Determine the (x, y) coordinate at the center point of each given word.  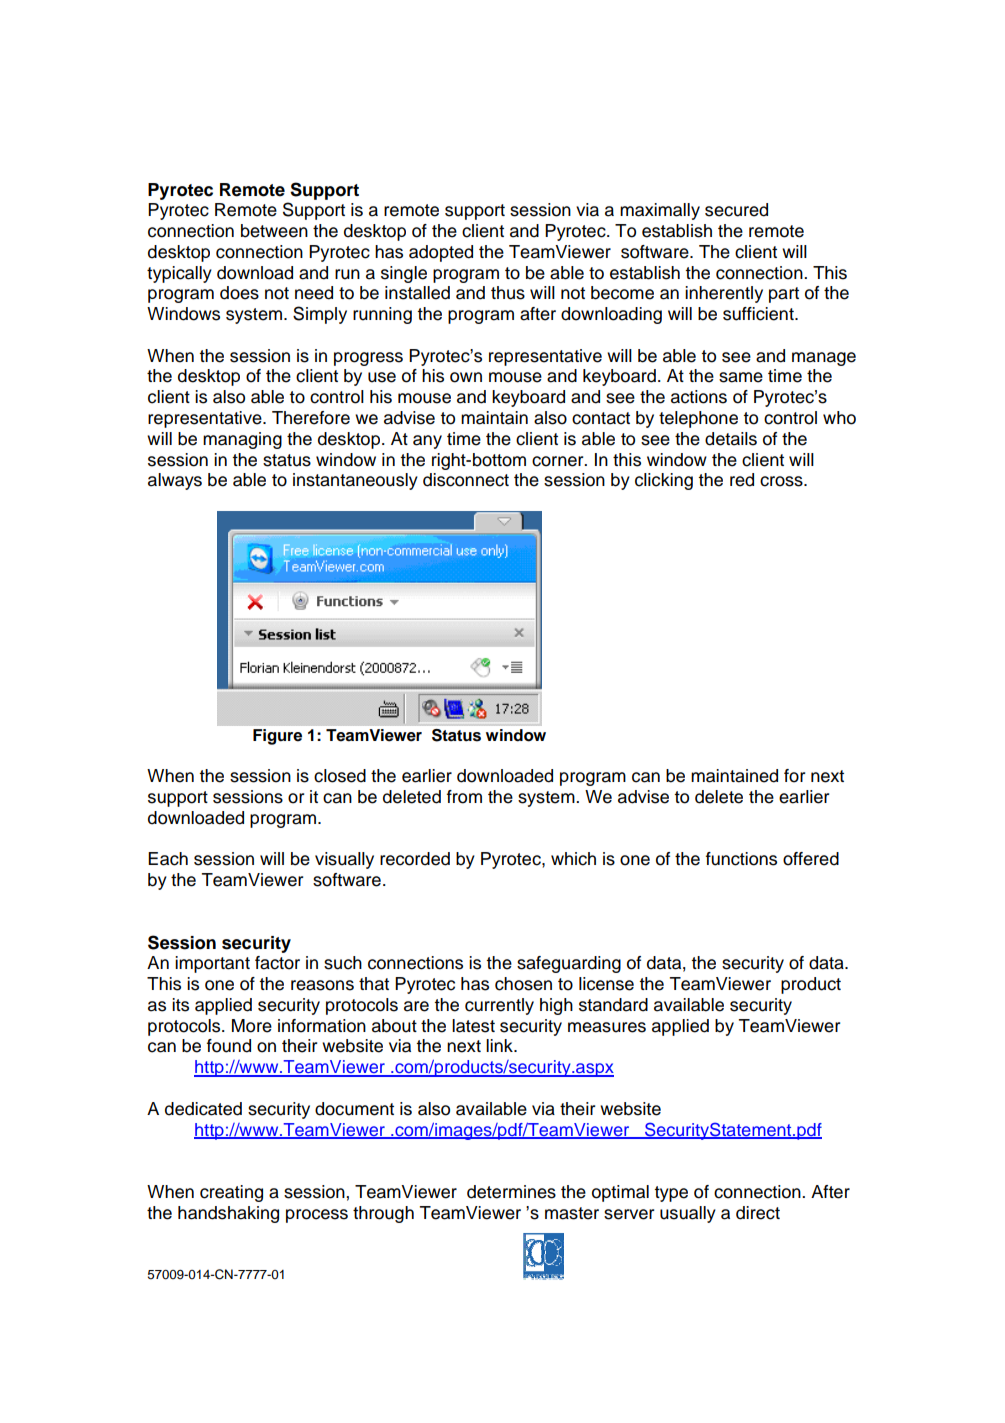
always (175, 481)
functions (741, 859)
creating (231, 1193)
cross (782, 481)
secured (736, 210)
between (274, 231)
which (573, 859)
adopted (441, 253)
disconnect (466, 480)
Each (168, 859)
